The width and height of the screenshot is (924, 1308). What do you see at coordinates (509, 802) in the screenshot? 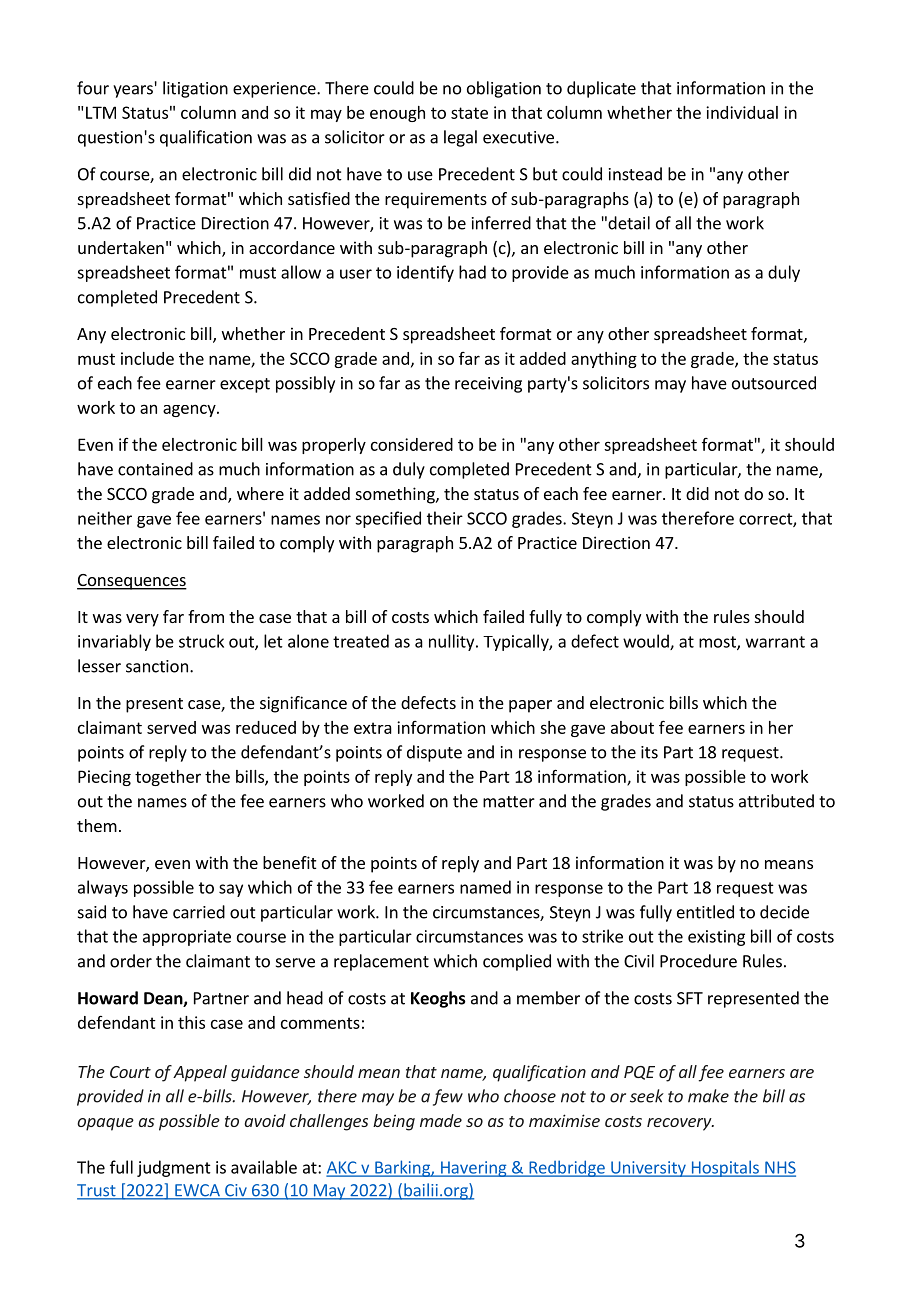
I see `matter` at bounding box center [509, 802].
